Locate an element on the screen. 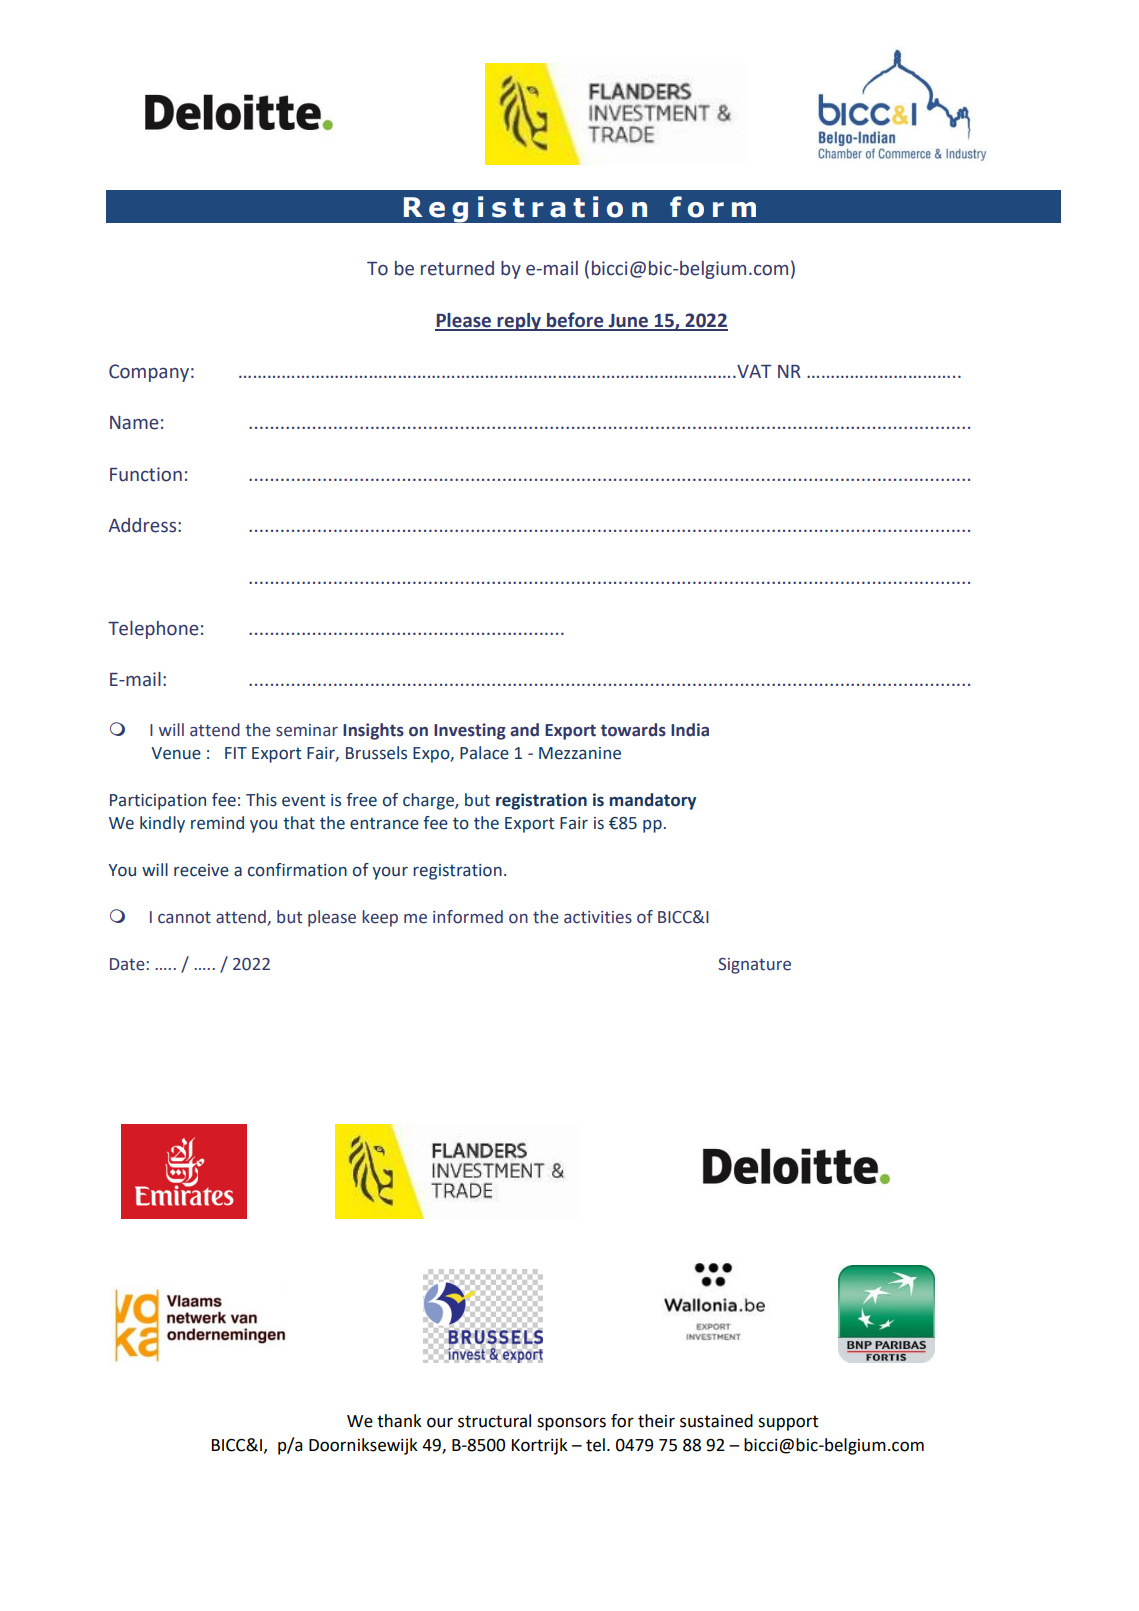 Image resolution: width=1139 pixels, height=1611 pixels. Company is located at coordinates (149, 373).
